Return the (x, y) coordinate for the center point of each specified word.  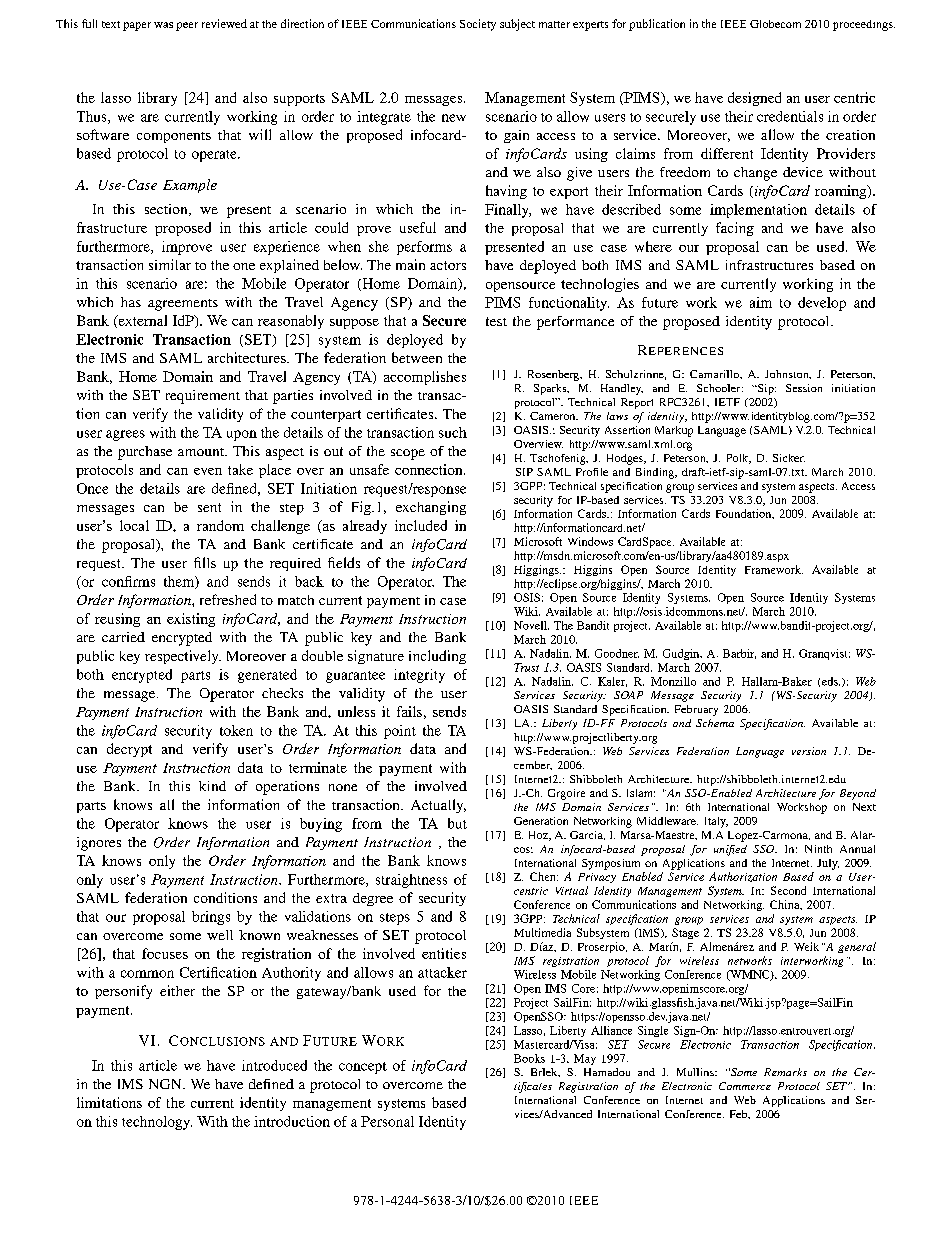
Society (478, 25)
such (453, 432)
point (400, 732)
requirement (203, 397)
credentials (790, 116)
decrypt (129, 750)
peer (187, 26)
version (809, 751)
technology (157, 1123)
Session (804, 388)
